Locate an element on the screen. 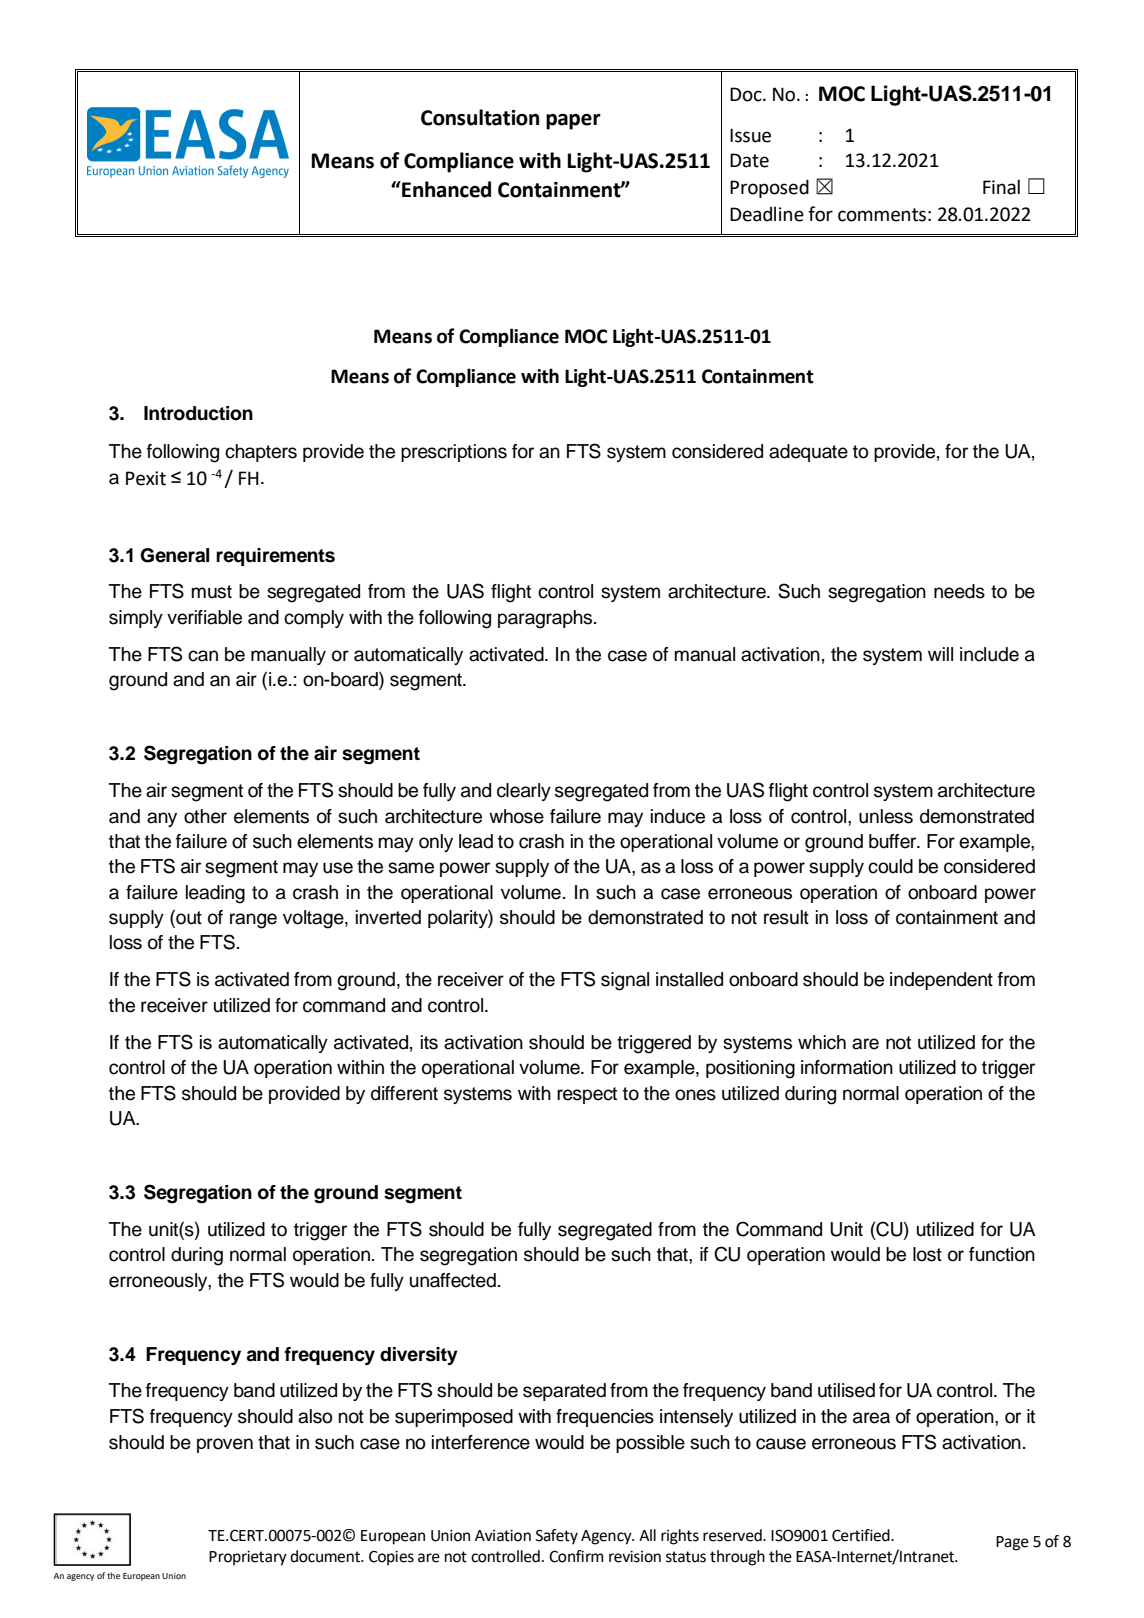  Proprietary is located at coordinates (248, 1558).
